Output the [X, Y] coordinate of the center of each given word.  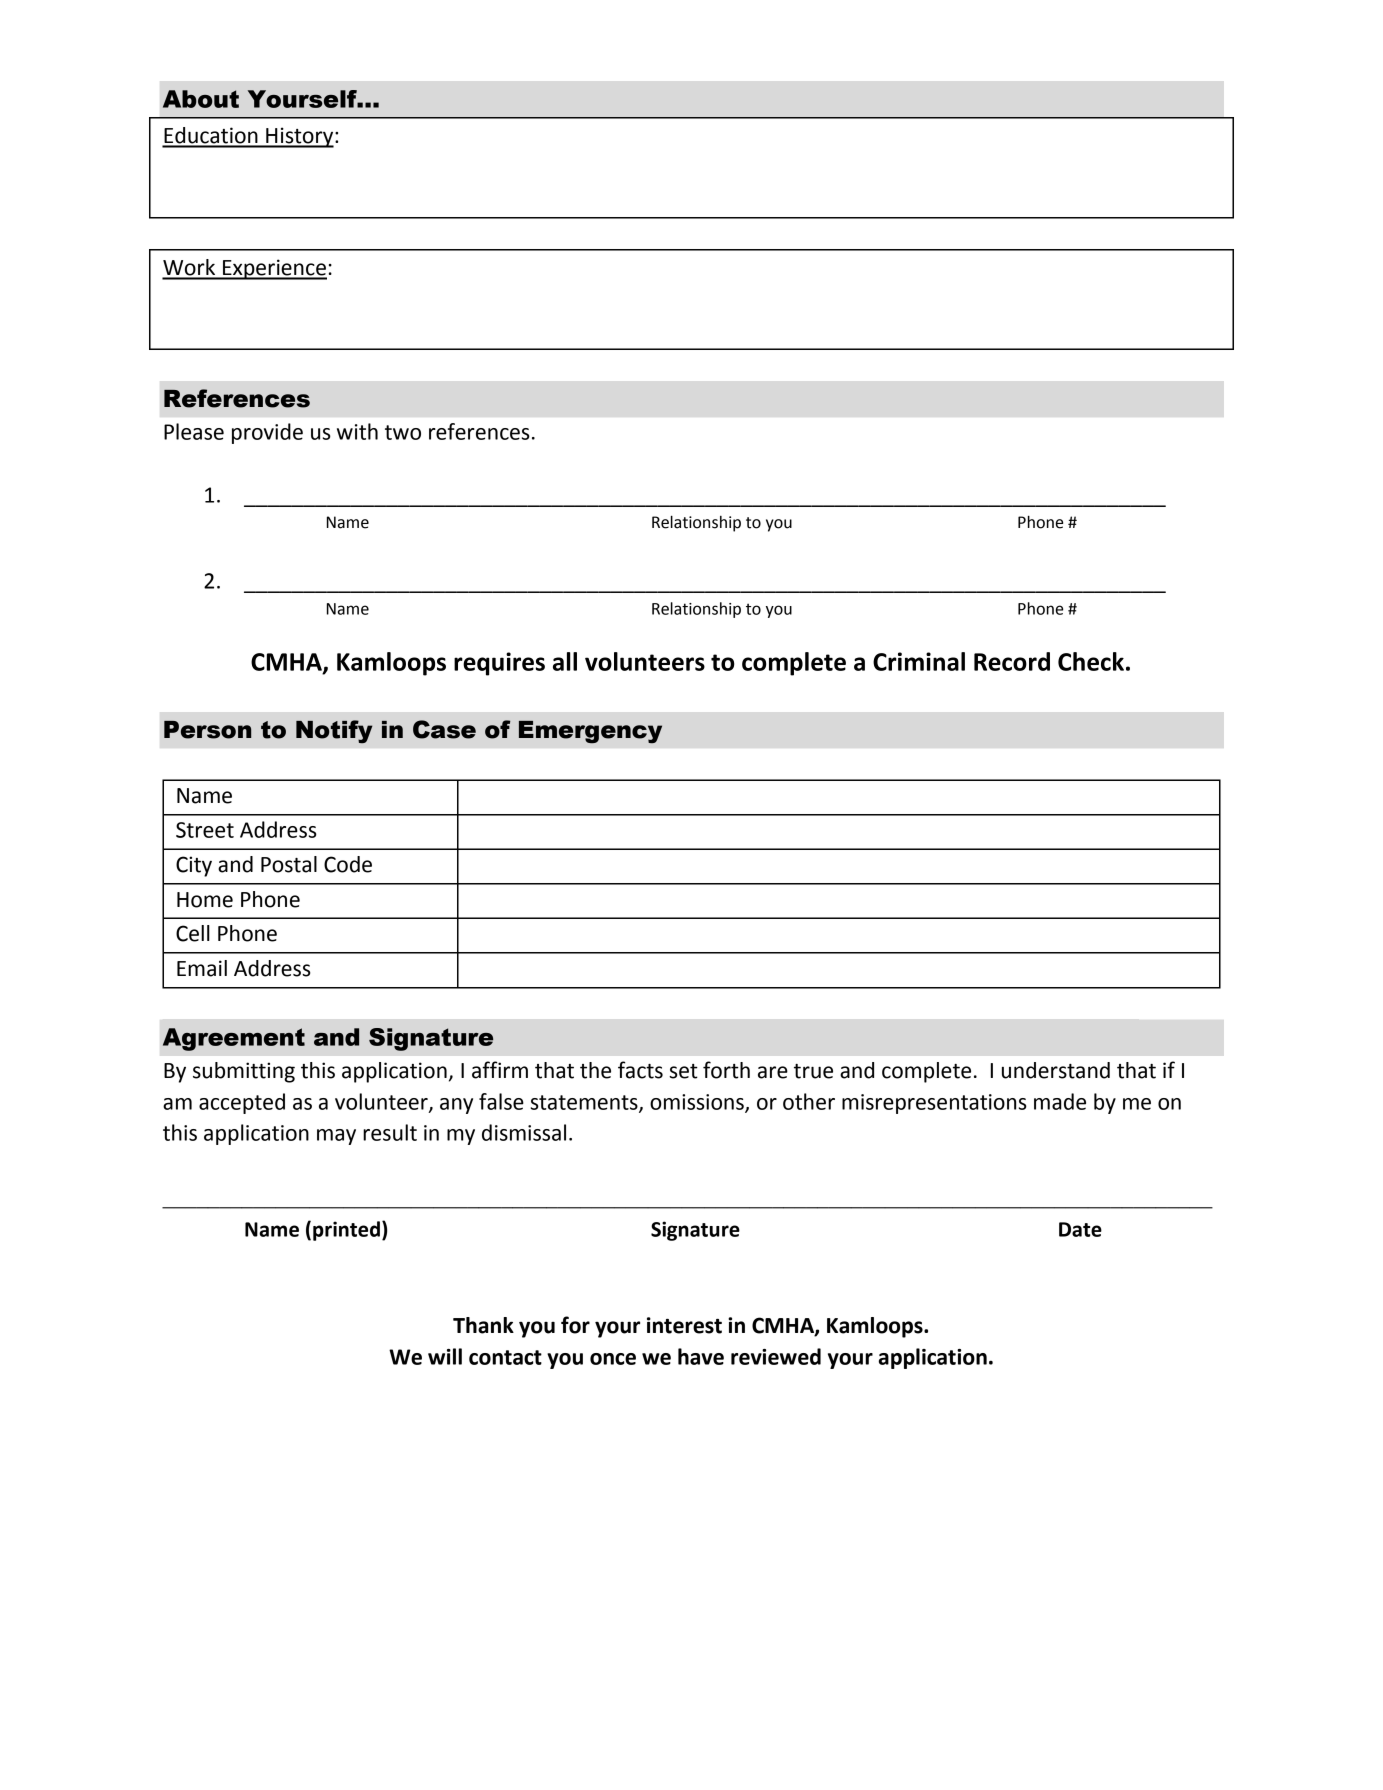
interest [684, 1325]
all [565, 661]
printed [346, 1231]
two [403, 432]
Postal [289, 864]
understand [1056, 1070]
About [201, 99]
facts [640, 1070]
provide [267, 433]
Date [1080, 1229]
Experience [274, 269]
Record [1012, 661]
